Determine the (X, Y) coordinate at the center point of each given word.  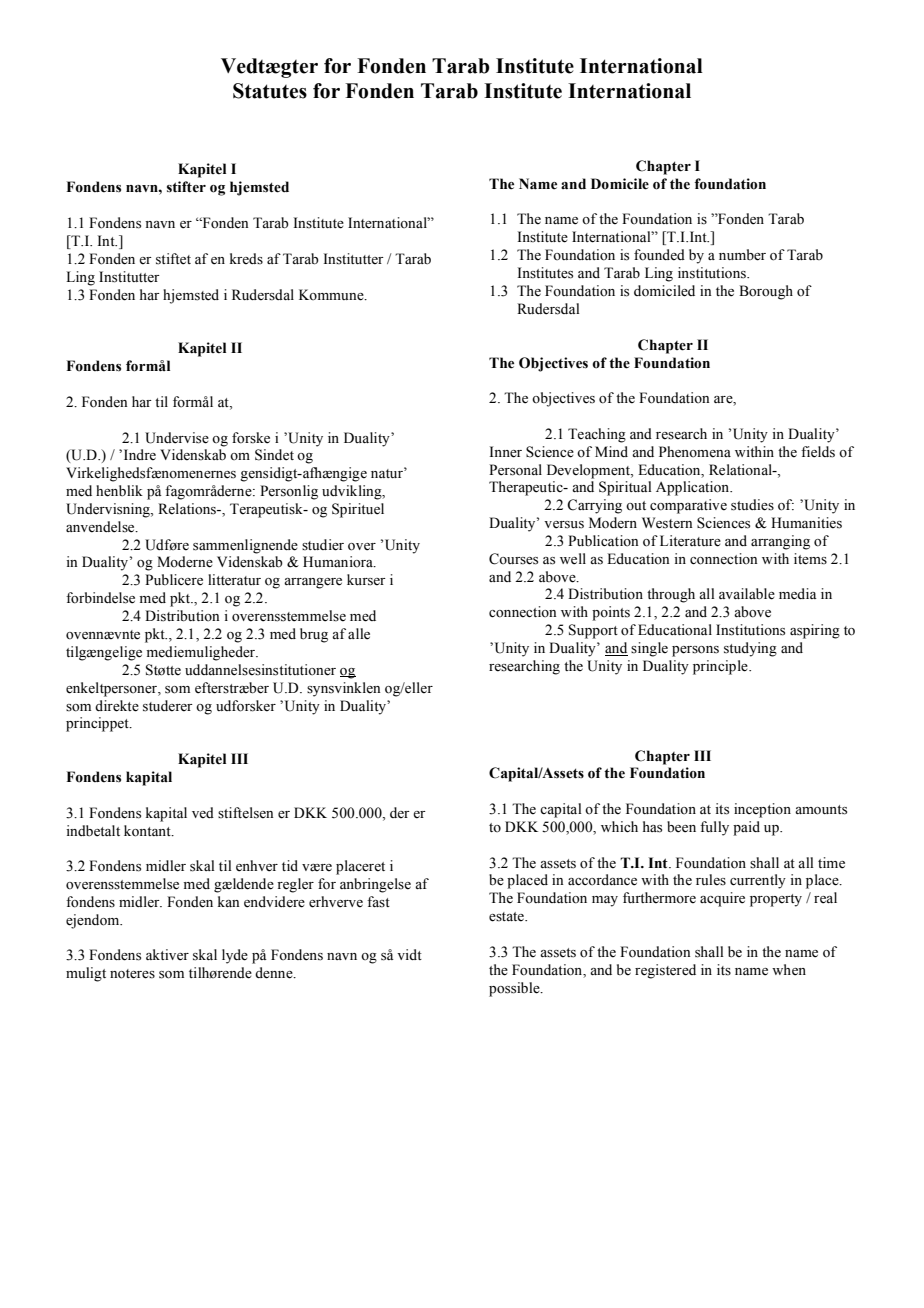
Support (593, 631)
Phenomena (695, 452)
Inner (506, 452)
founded (659, 255)
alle (359, 634)
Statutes (270, 91)
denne (275, 973)
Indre (138, 455)
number (742, 255)
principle (721, 667)
